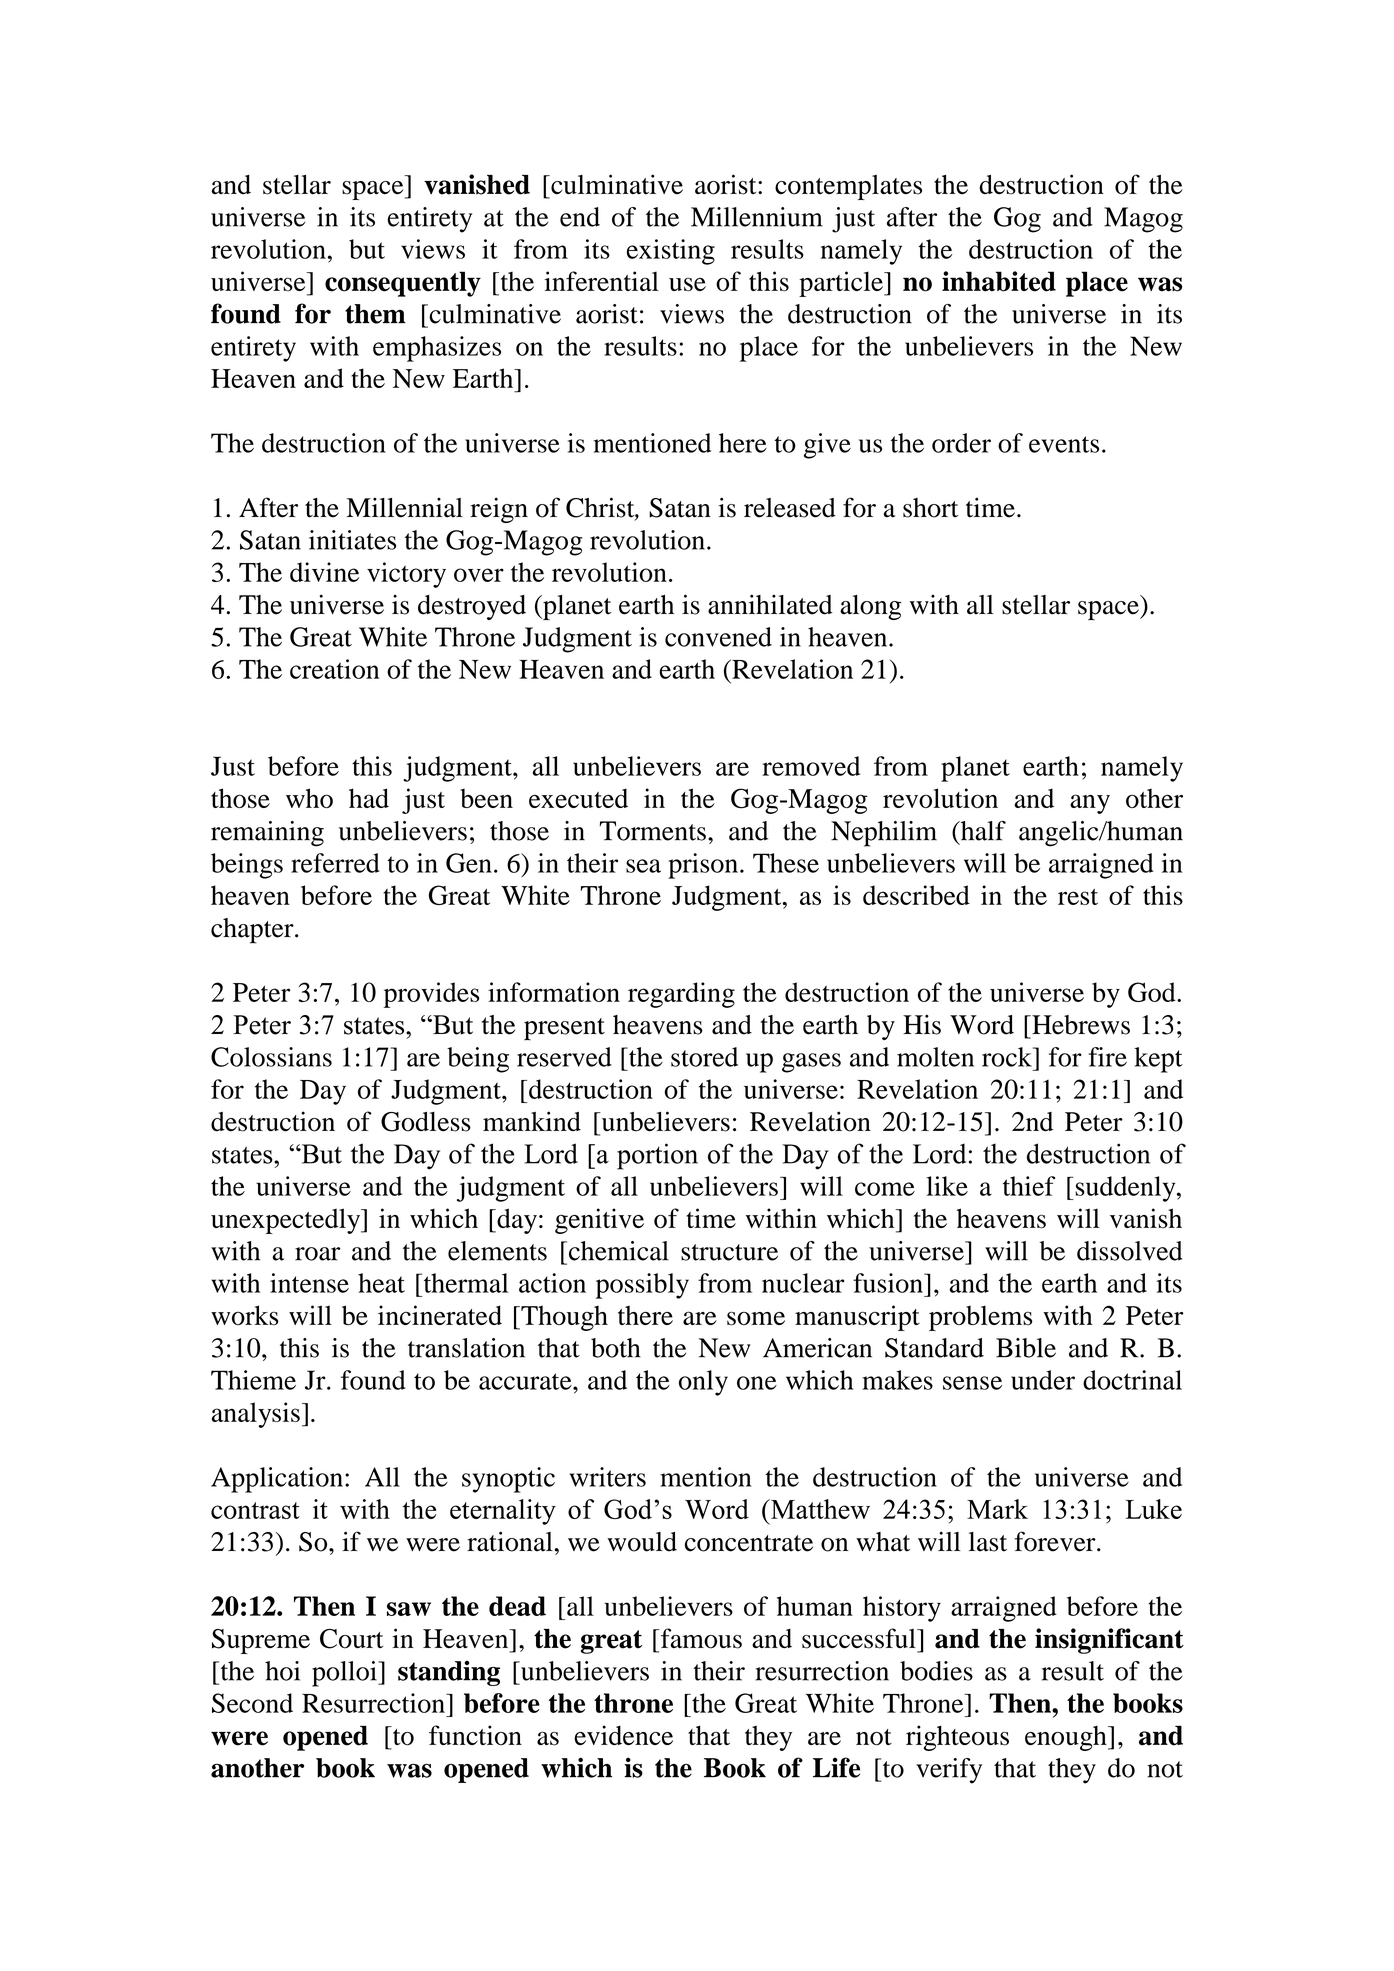 The width and height of the image is (1394, 1971). I want to click on inhabited, so click(999, 281).
